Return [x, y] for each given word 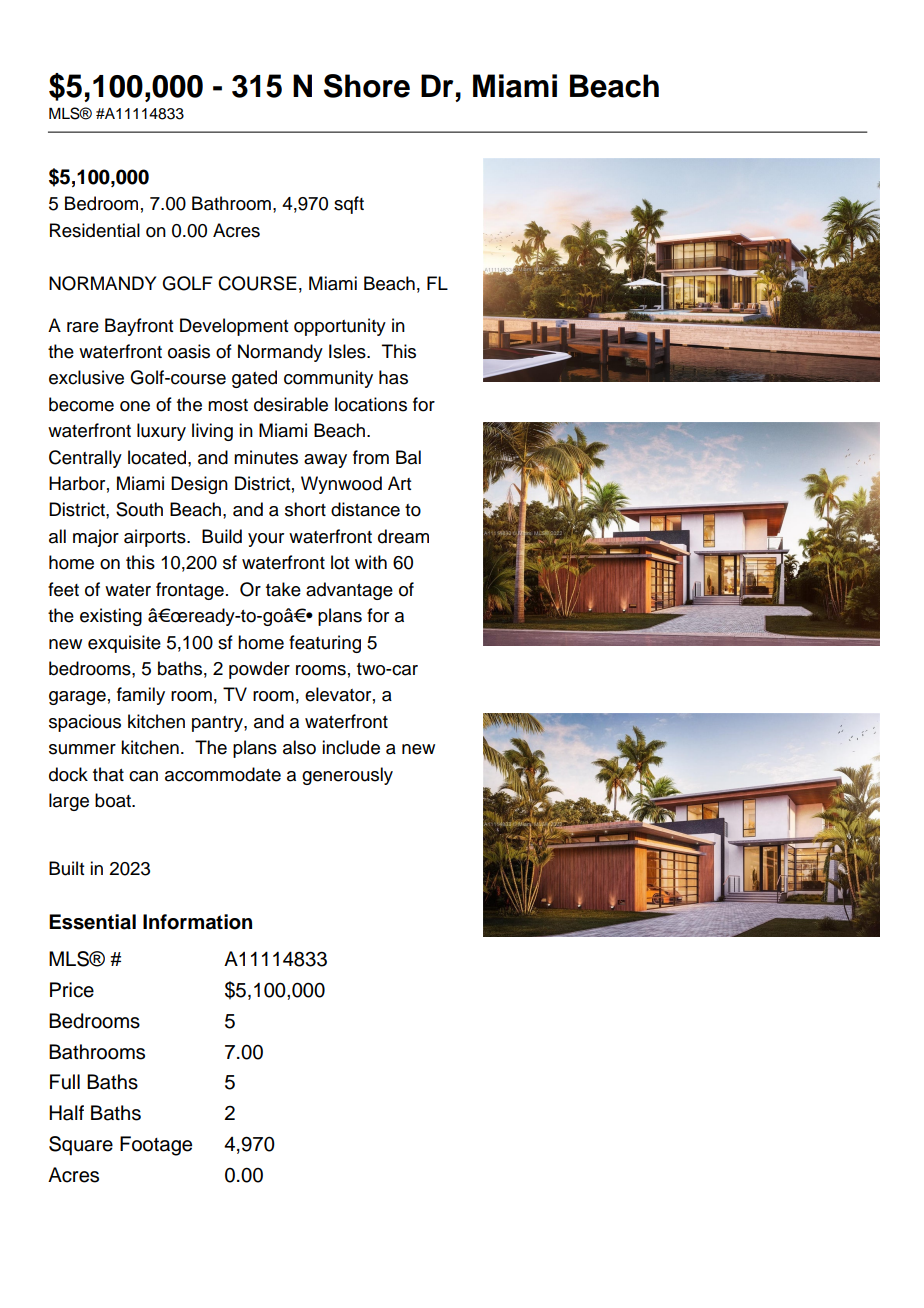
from [371, 457]
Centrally [85, 459]
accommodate [223, 774]
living [212, 432]
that [108, 774]
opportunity [340, 327]
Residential [95, 230]
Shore [367, 86]
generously [347, 776]
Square [81, 1146]
